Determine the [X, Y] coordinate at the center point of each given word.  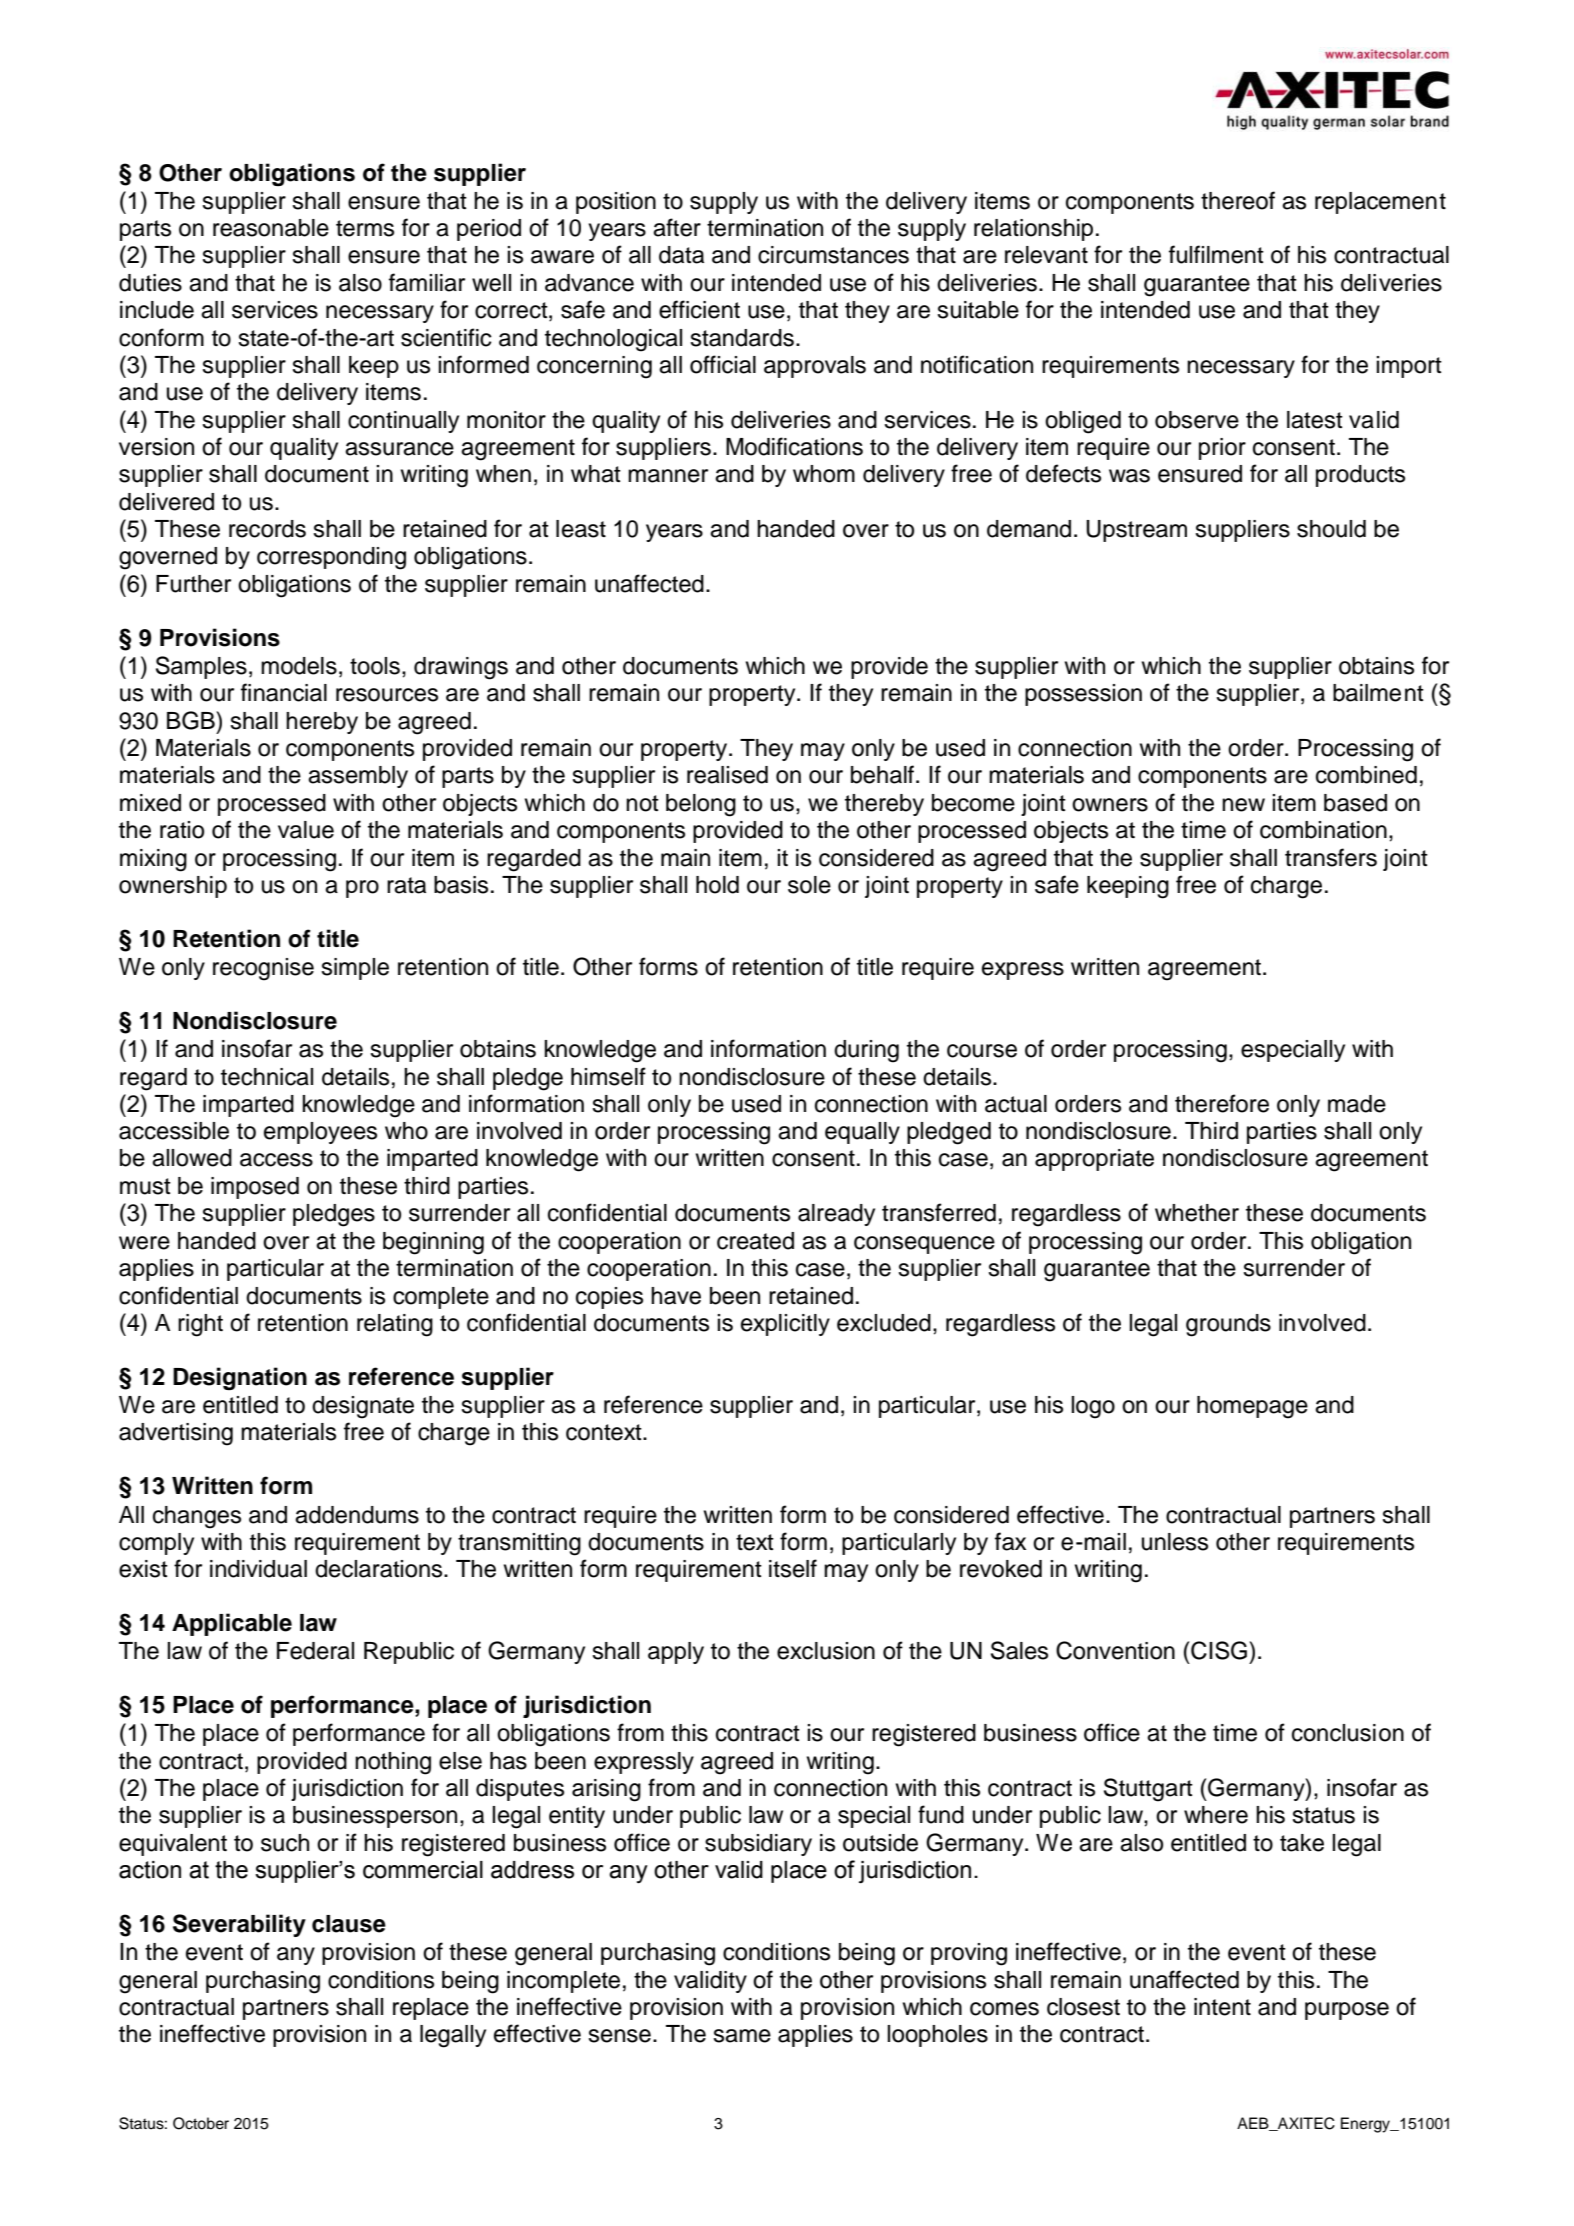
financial [284, 692]
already [836, 1215]
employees [320, 1133]
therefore [1222, 1103]
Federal [315, 1651]
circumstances [833, 255]
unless [1175, 1542]
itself [793, 1568]
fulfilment [1216, 254]
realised [727, 775]
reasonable [271, 228]
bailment [1378, 693]
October [201, 2123]
